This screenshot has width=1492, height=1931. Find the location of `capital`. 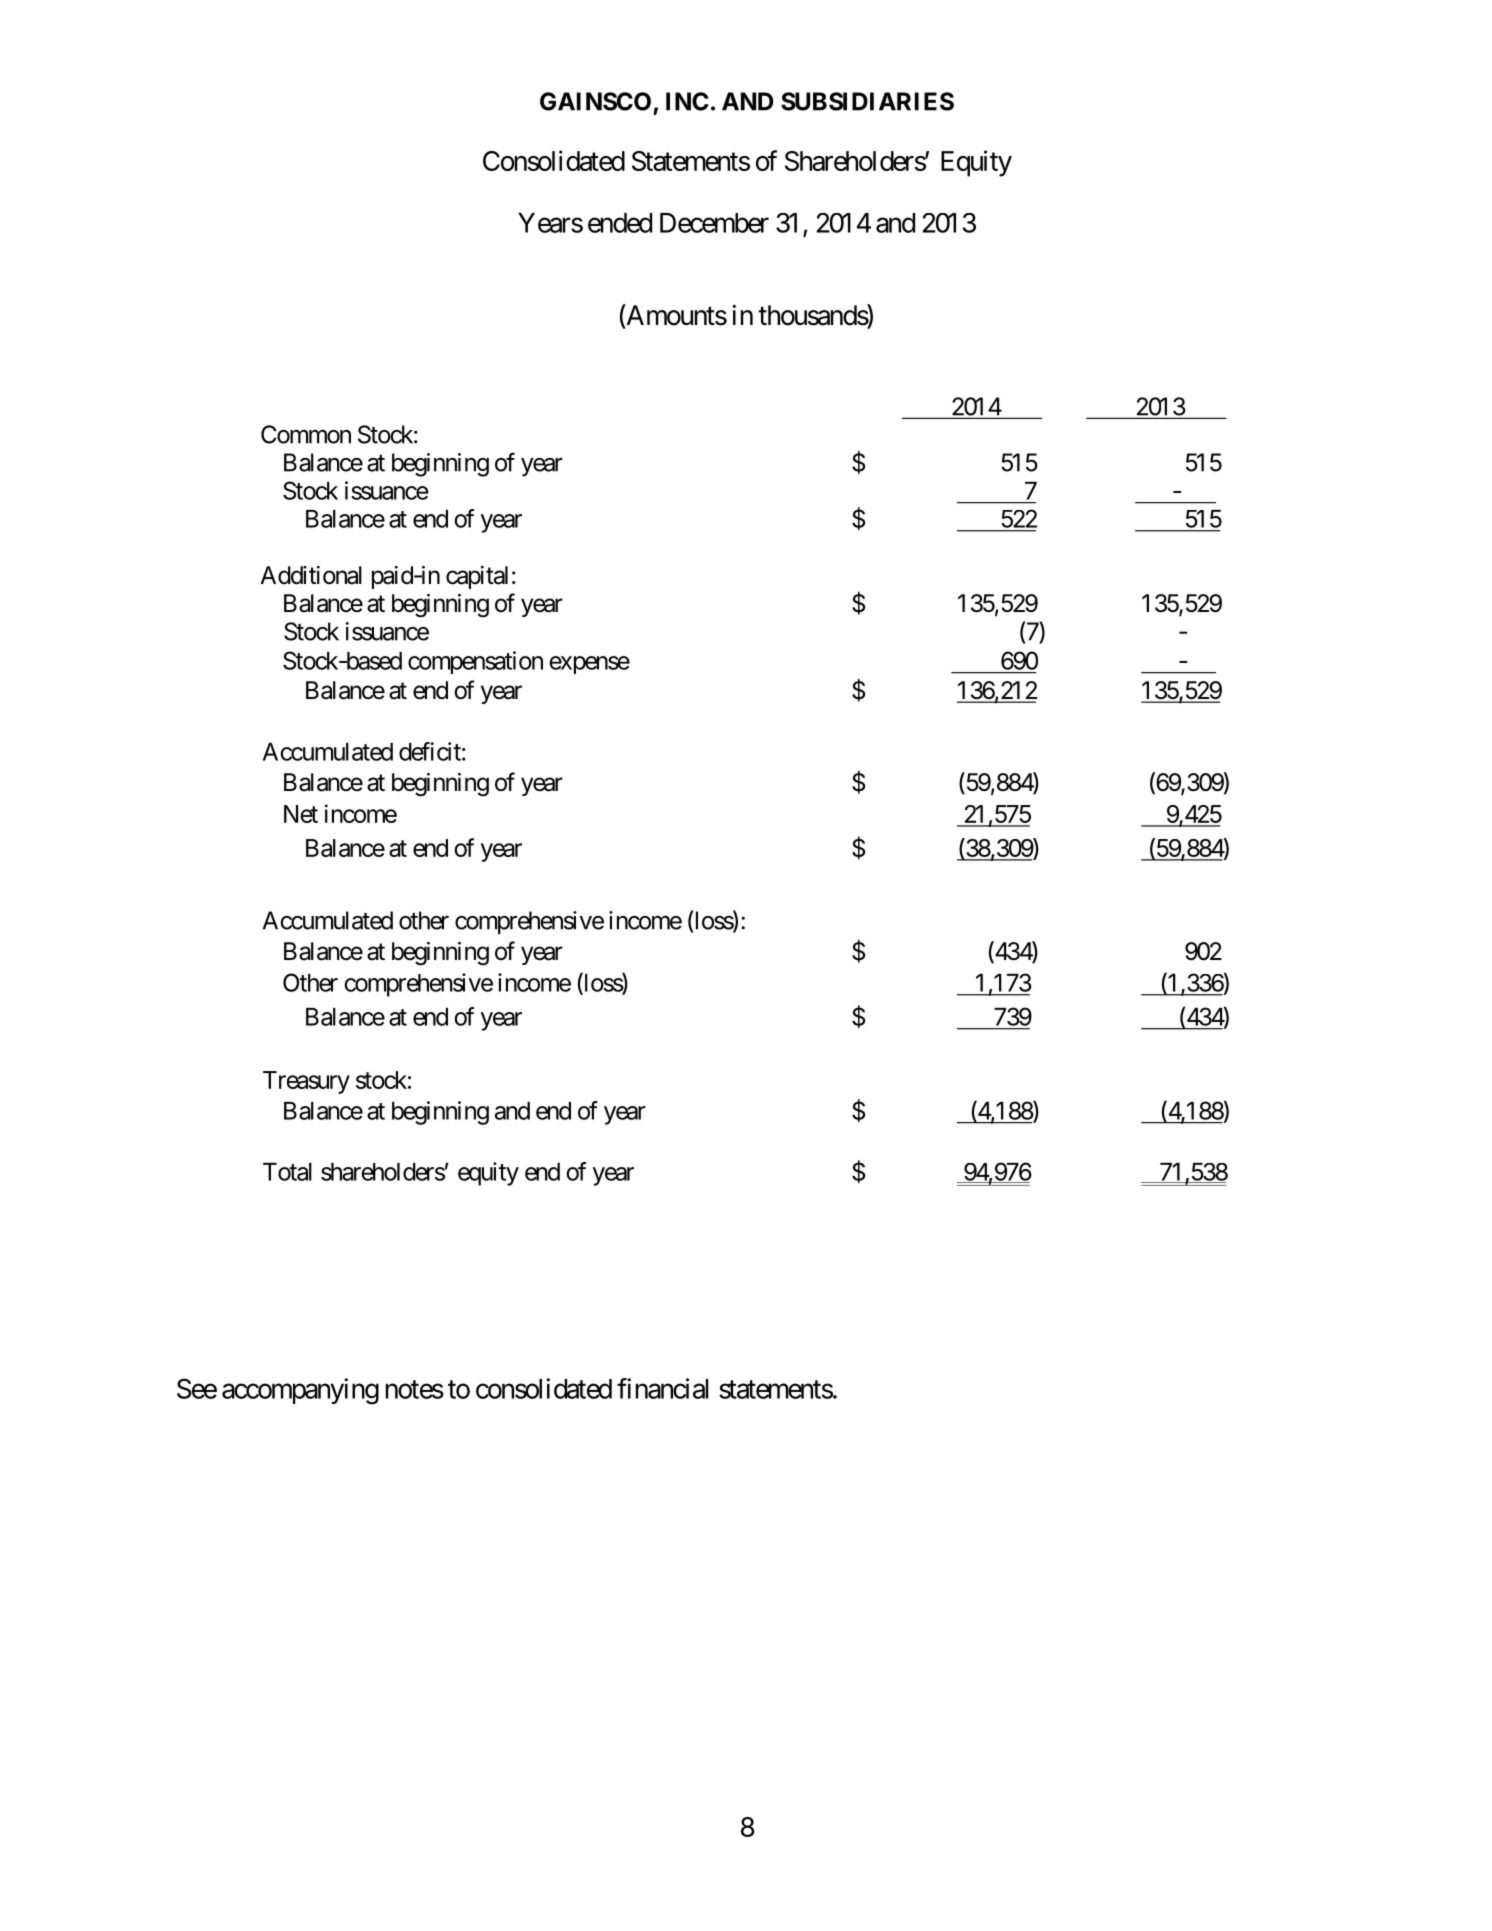

capital is located at coordinates (477, 577).
